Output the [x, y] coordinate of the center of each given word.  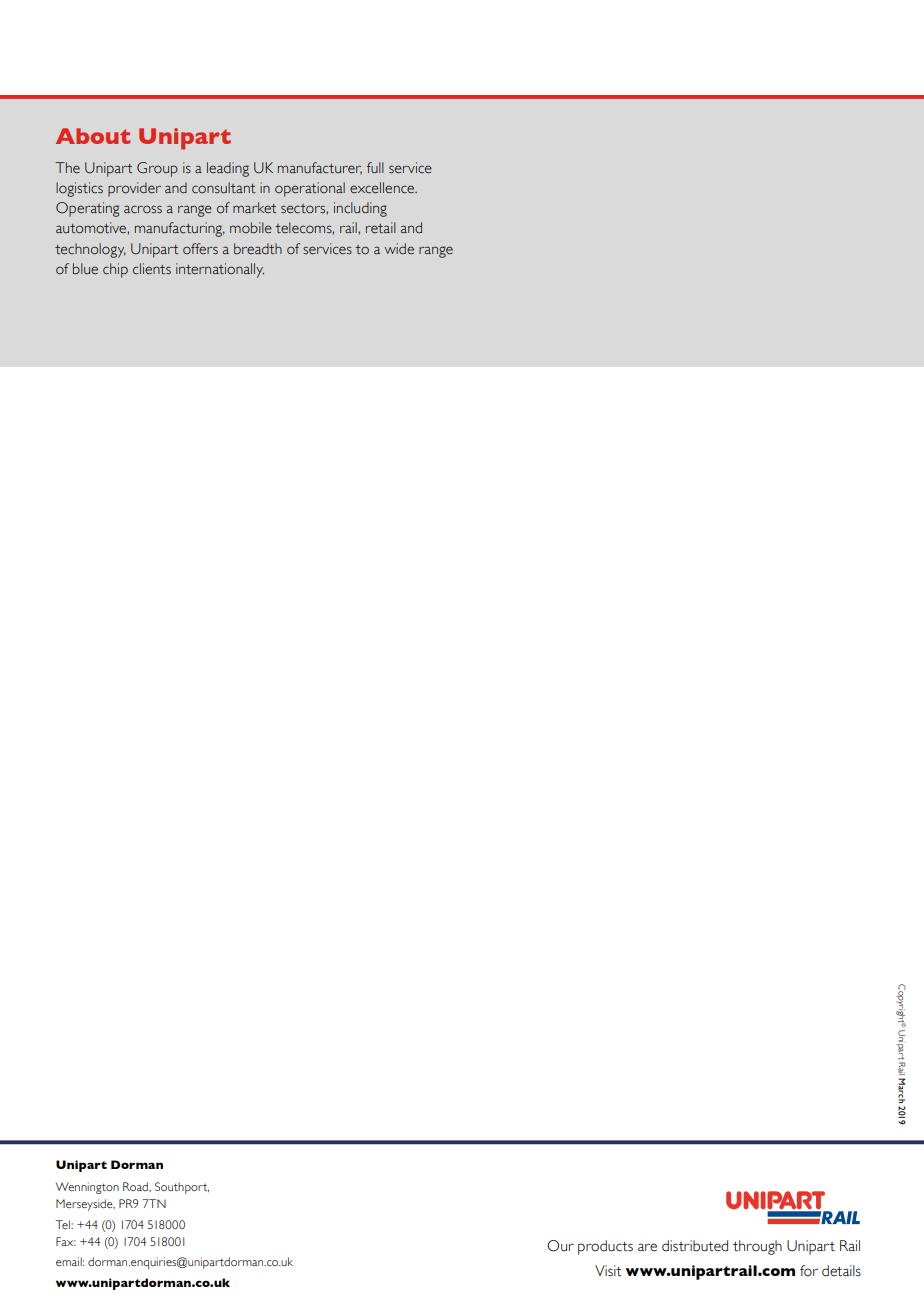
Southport [182, 1188]
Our [560, 1246]
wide [399, 249]
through [757, 1247]
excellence [383, 188]
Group [157, 169]
